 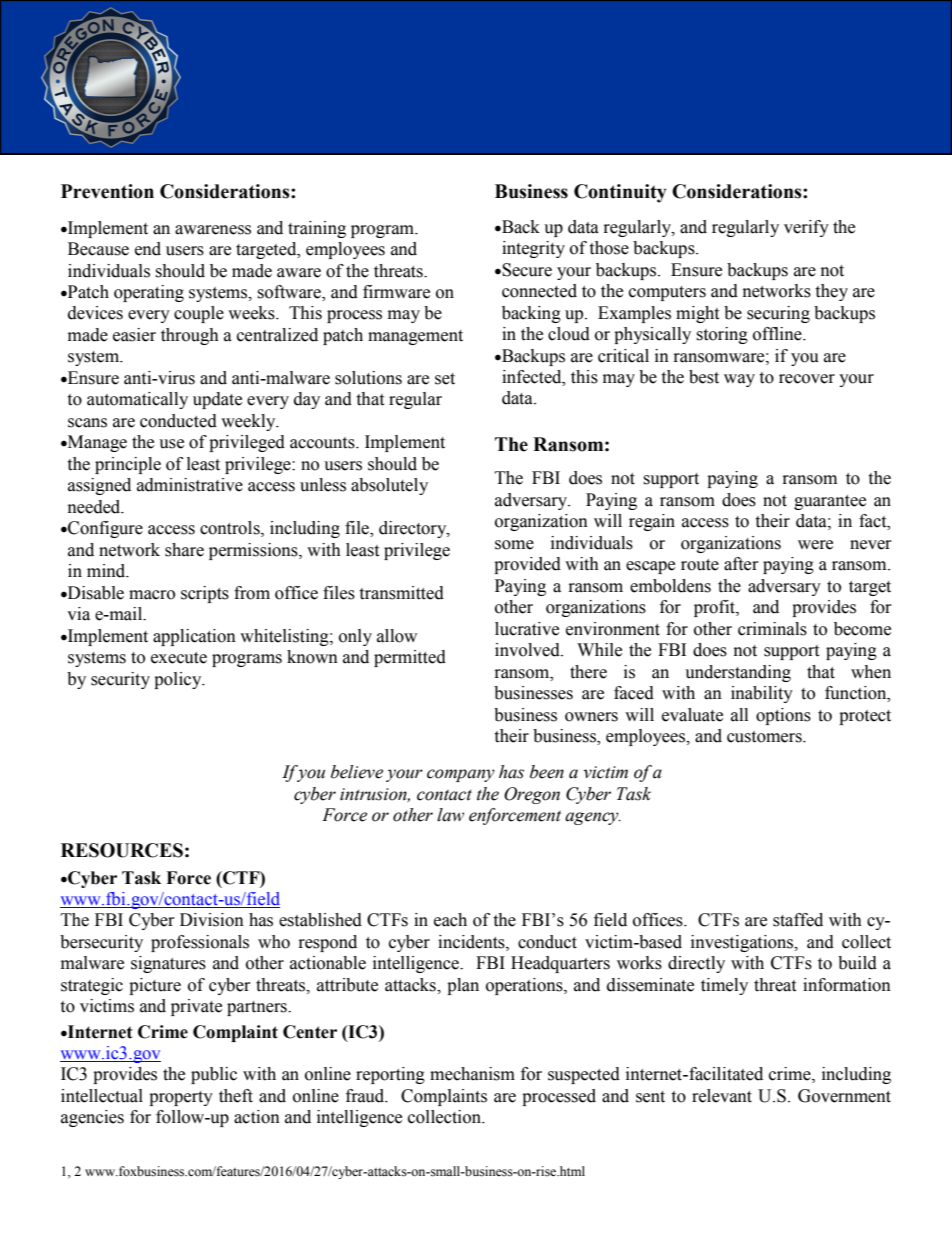 What do you see at coordinates (722, 1096) in the screenshot?
I see `relevant` at bounding box center [722, 1096].
